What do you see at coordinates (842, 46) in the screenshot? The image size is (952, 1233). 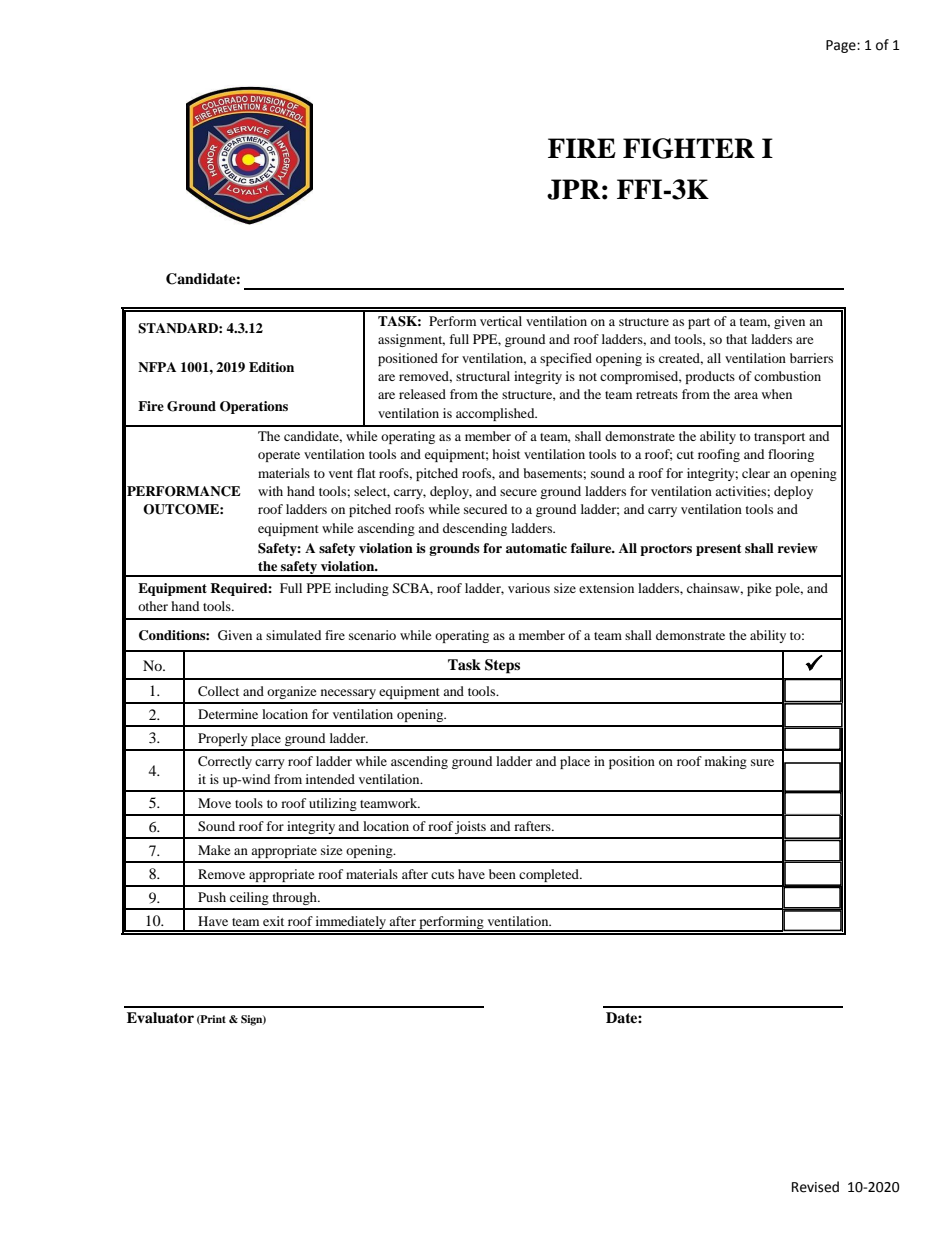 I see `Page` at bounding box center [842, 46].
